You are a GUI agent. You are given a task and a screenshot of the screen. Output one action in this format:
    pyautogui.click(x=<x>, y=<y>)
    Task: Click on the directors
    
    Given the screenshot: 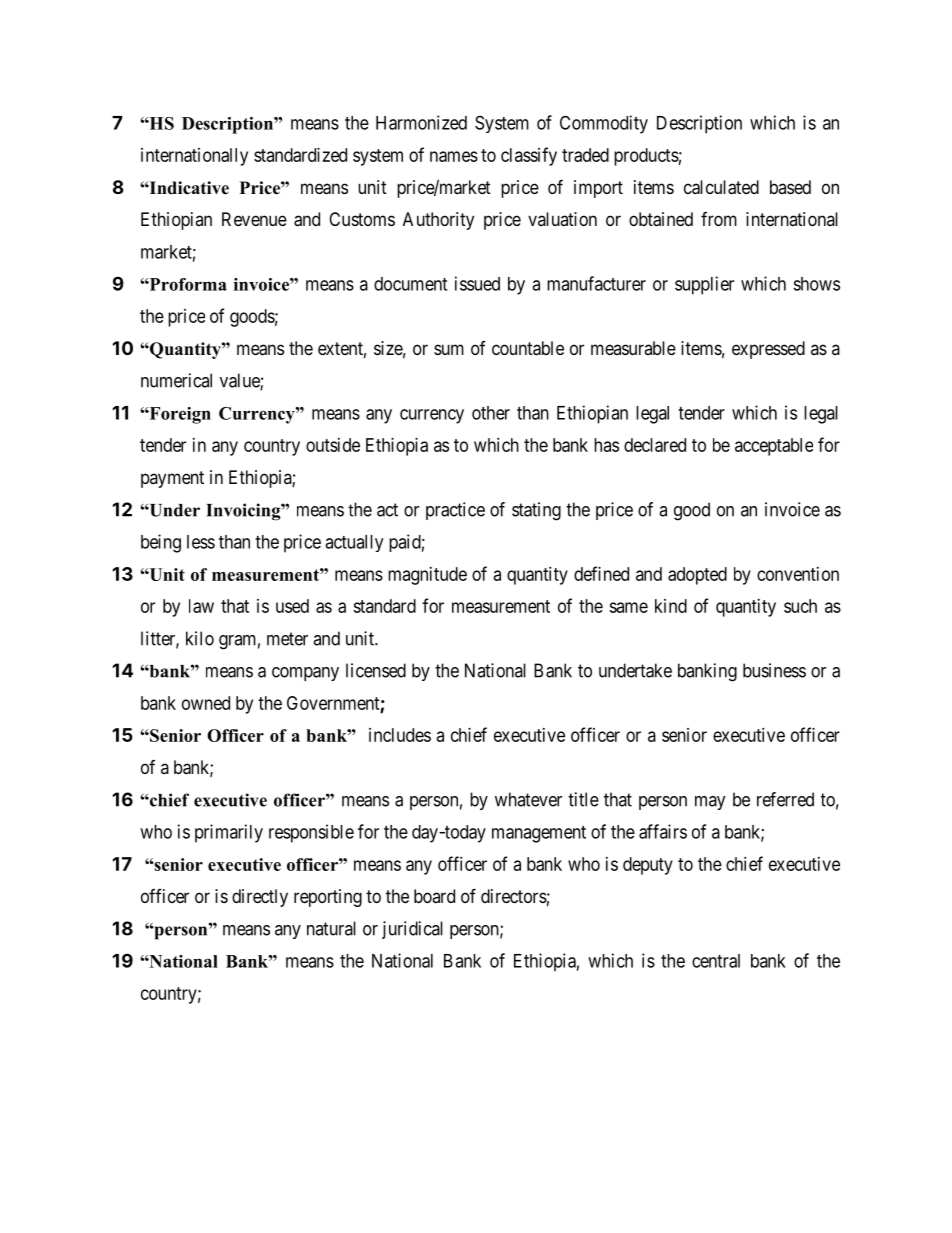 What is the action you would take?
    pyautogui.click(x=514, y=896)
